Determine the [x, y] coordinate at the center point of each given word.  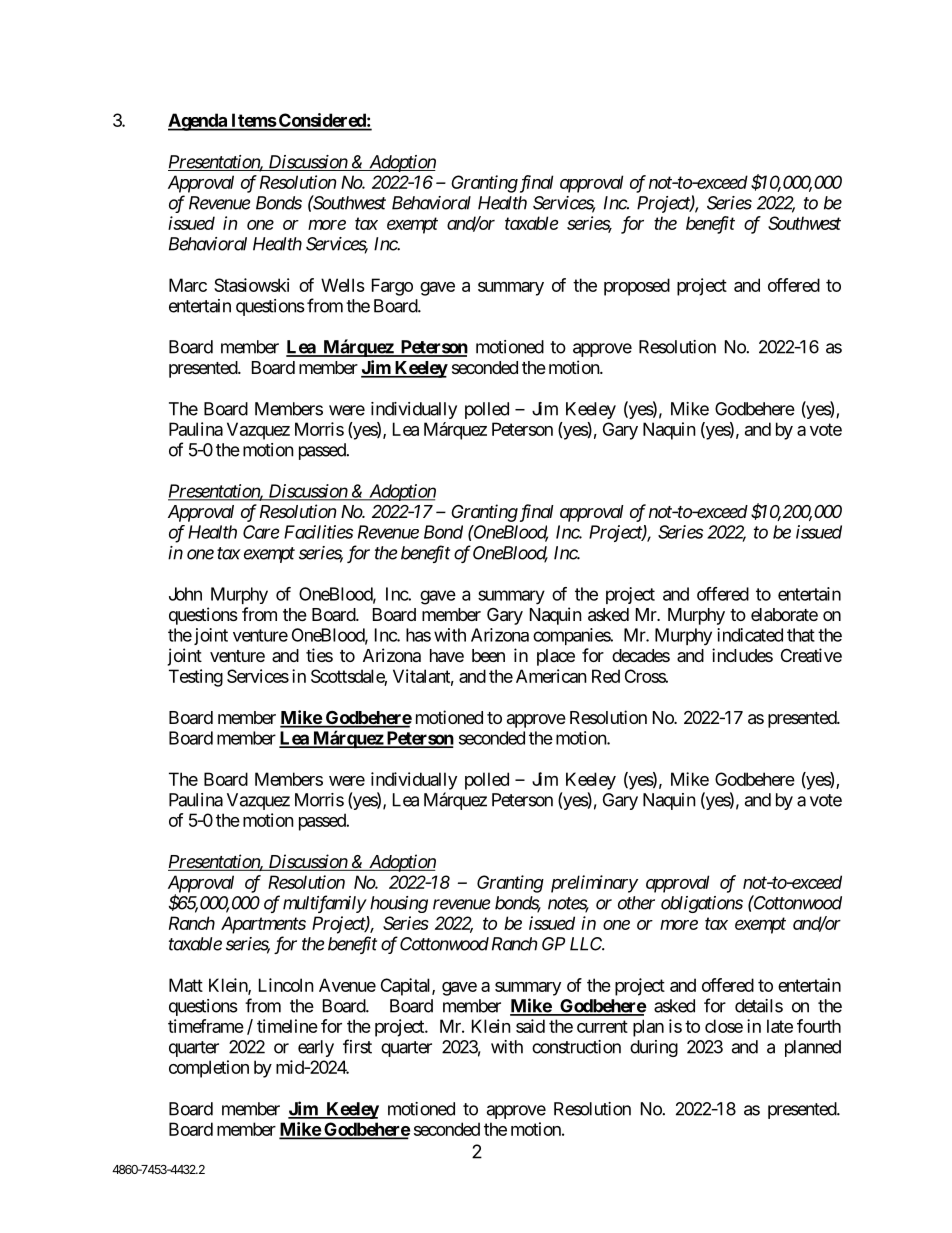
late [780, 1026]
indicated [750, 635]
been [488, 655]
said [530, 1026]
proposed [637, 287]
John [185, 594]
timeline [287, 1026]
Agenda [198, 122]
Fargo [392, 287]
